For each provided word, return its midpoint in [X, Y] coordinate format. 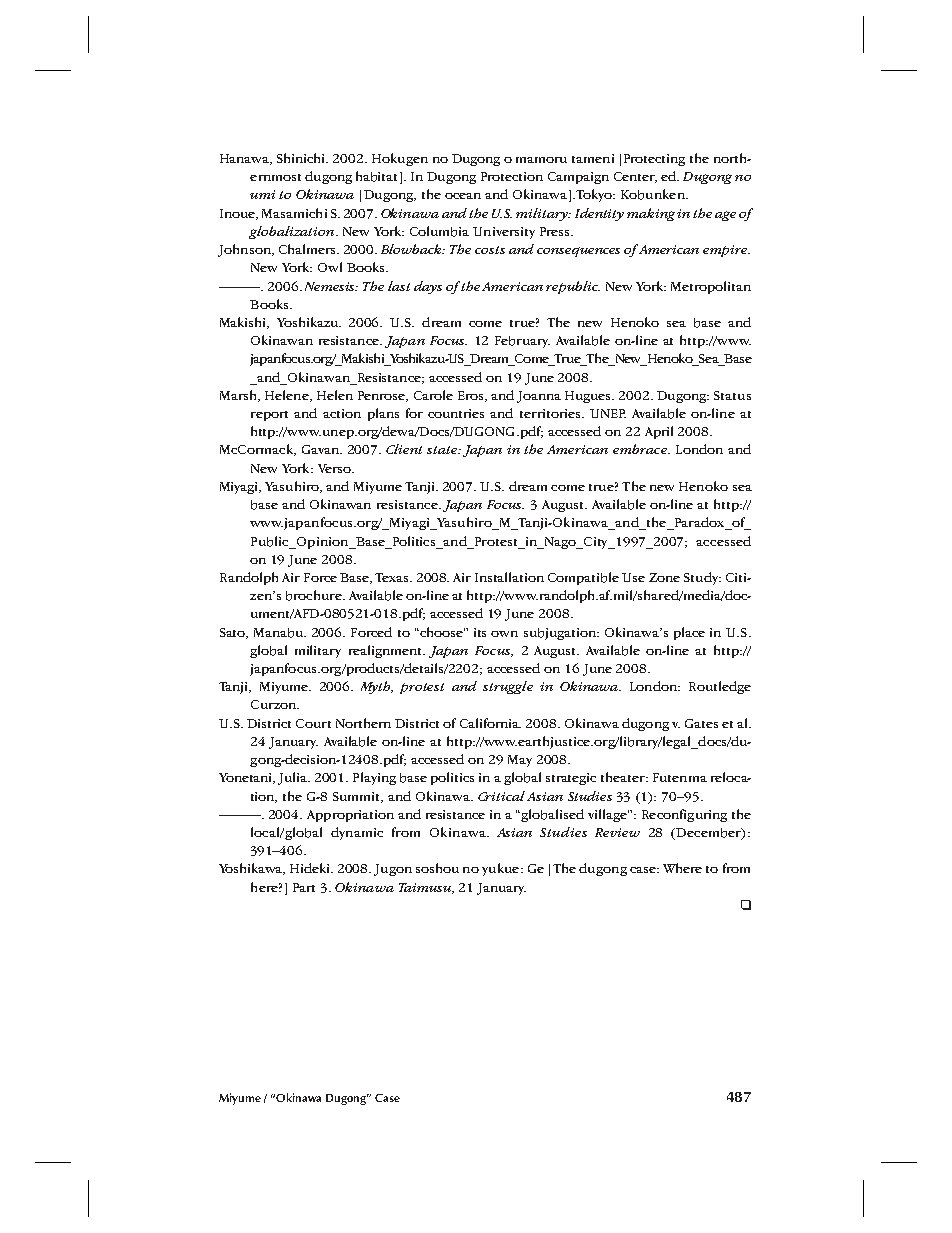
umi [262, 194]
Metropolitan [711, 287]
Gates [701, 723]
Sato [234, 633]
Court [313, 723]
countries [456, 413]
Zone [664, 577]
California [490, 723]
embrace [641, 449]
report [269, 416]
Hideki [311, 868]
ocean [463, 196]
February [522, 342]
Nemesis [331, 286]
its [480, 632]
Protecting [654, 160]
